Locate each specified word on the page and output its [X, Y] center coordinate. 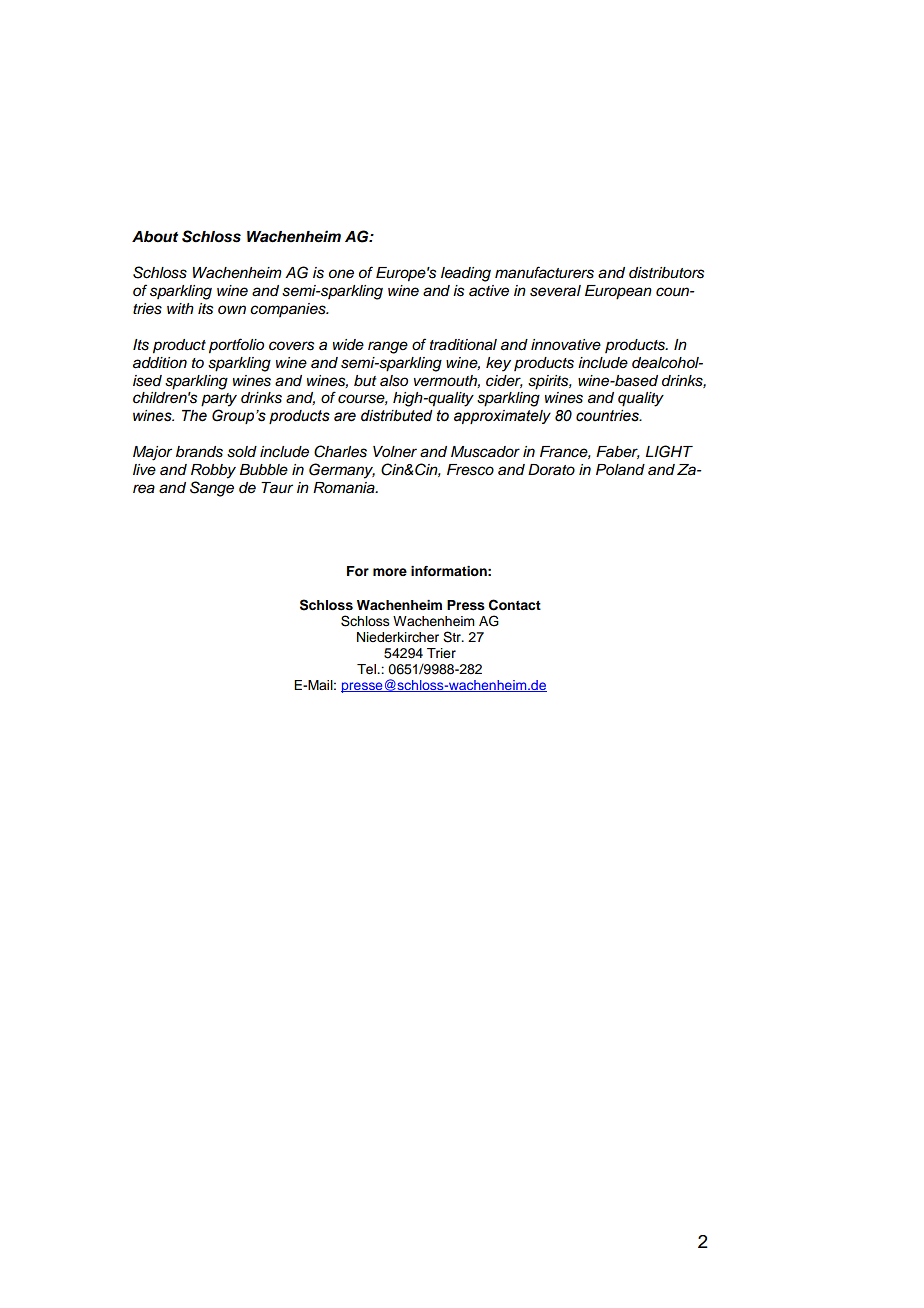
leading [466, 274]
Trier [441, 653]
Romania [345, 488]
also [394, 381]
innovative [566, 344]
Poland [620, 470]
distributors [666, 273]
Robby [213, 471]
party [219, 400]
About [155, 237]
